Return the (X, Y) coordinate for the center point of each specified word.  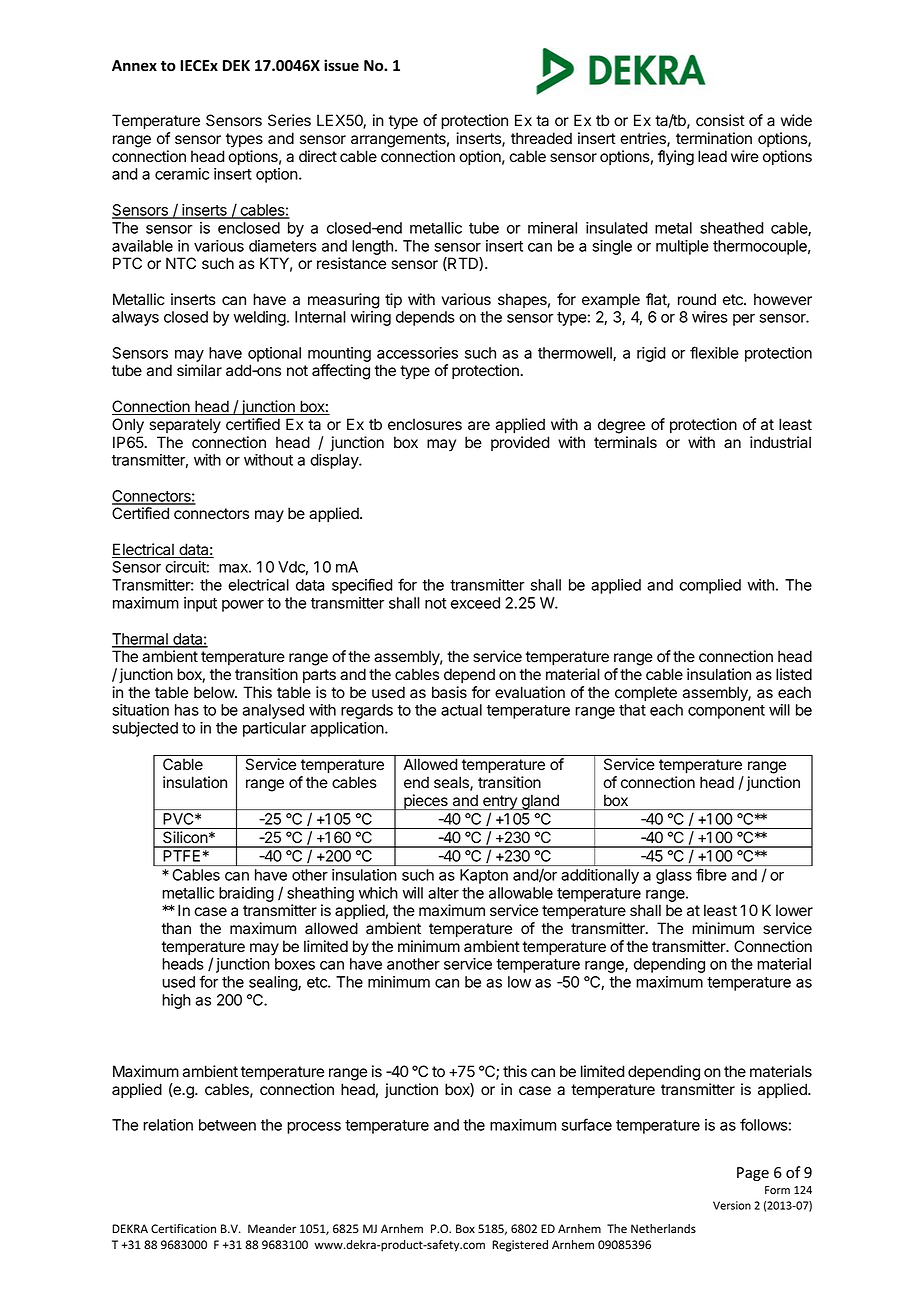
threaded (541, 138)
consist (720, 120)
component (726, 712)
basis (449, 692)
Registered (520, 1246)
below (215, 692)
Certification (183, 1229)
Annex (134, 65)
